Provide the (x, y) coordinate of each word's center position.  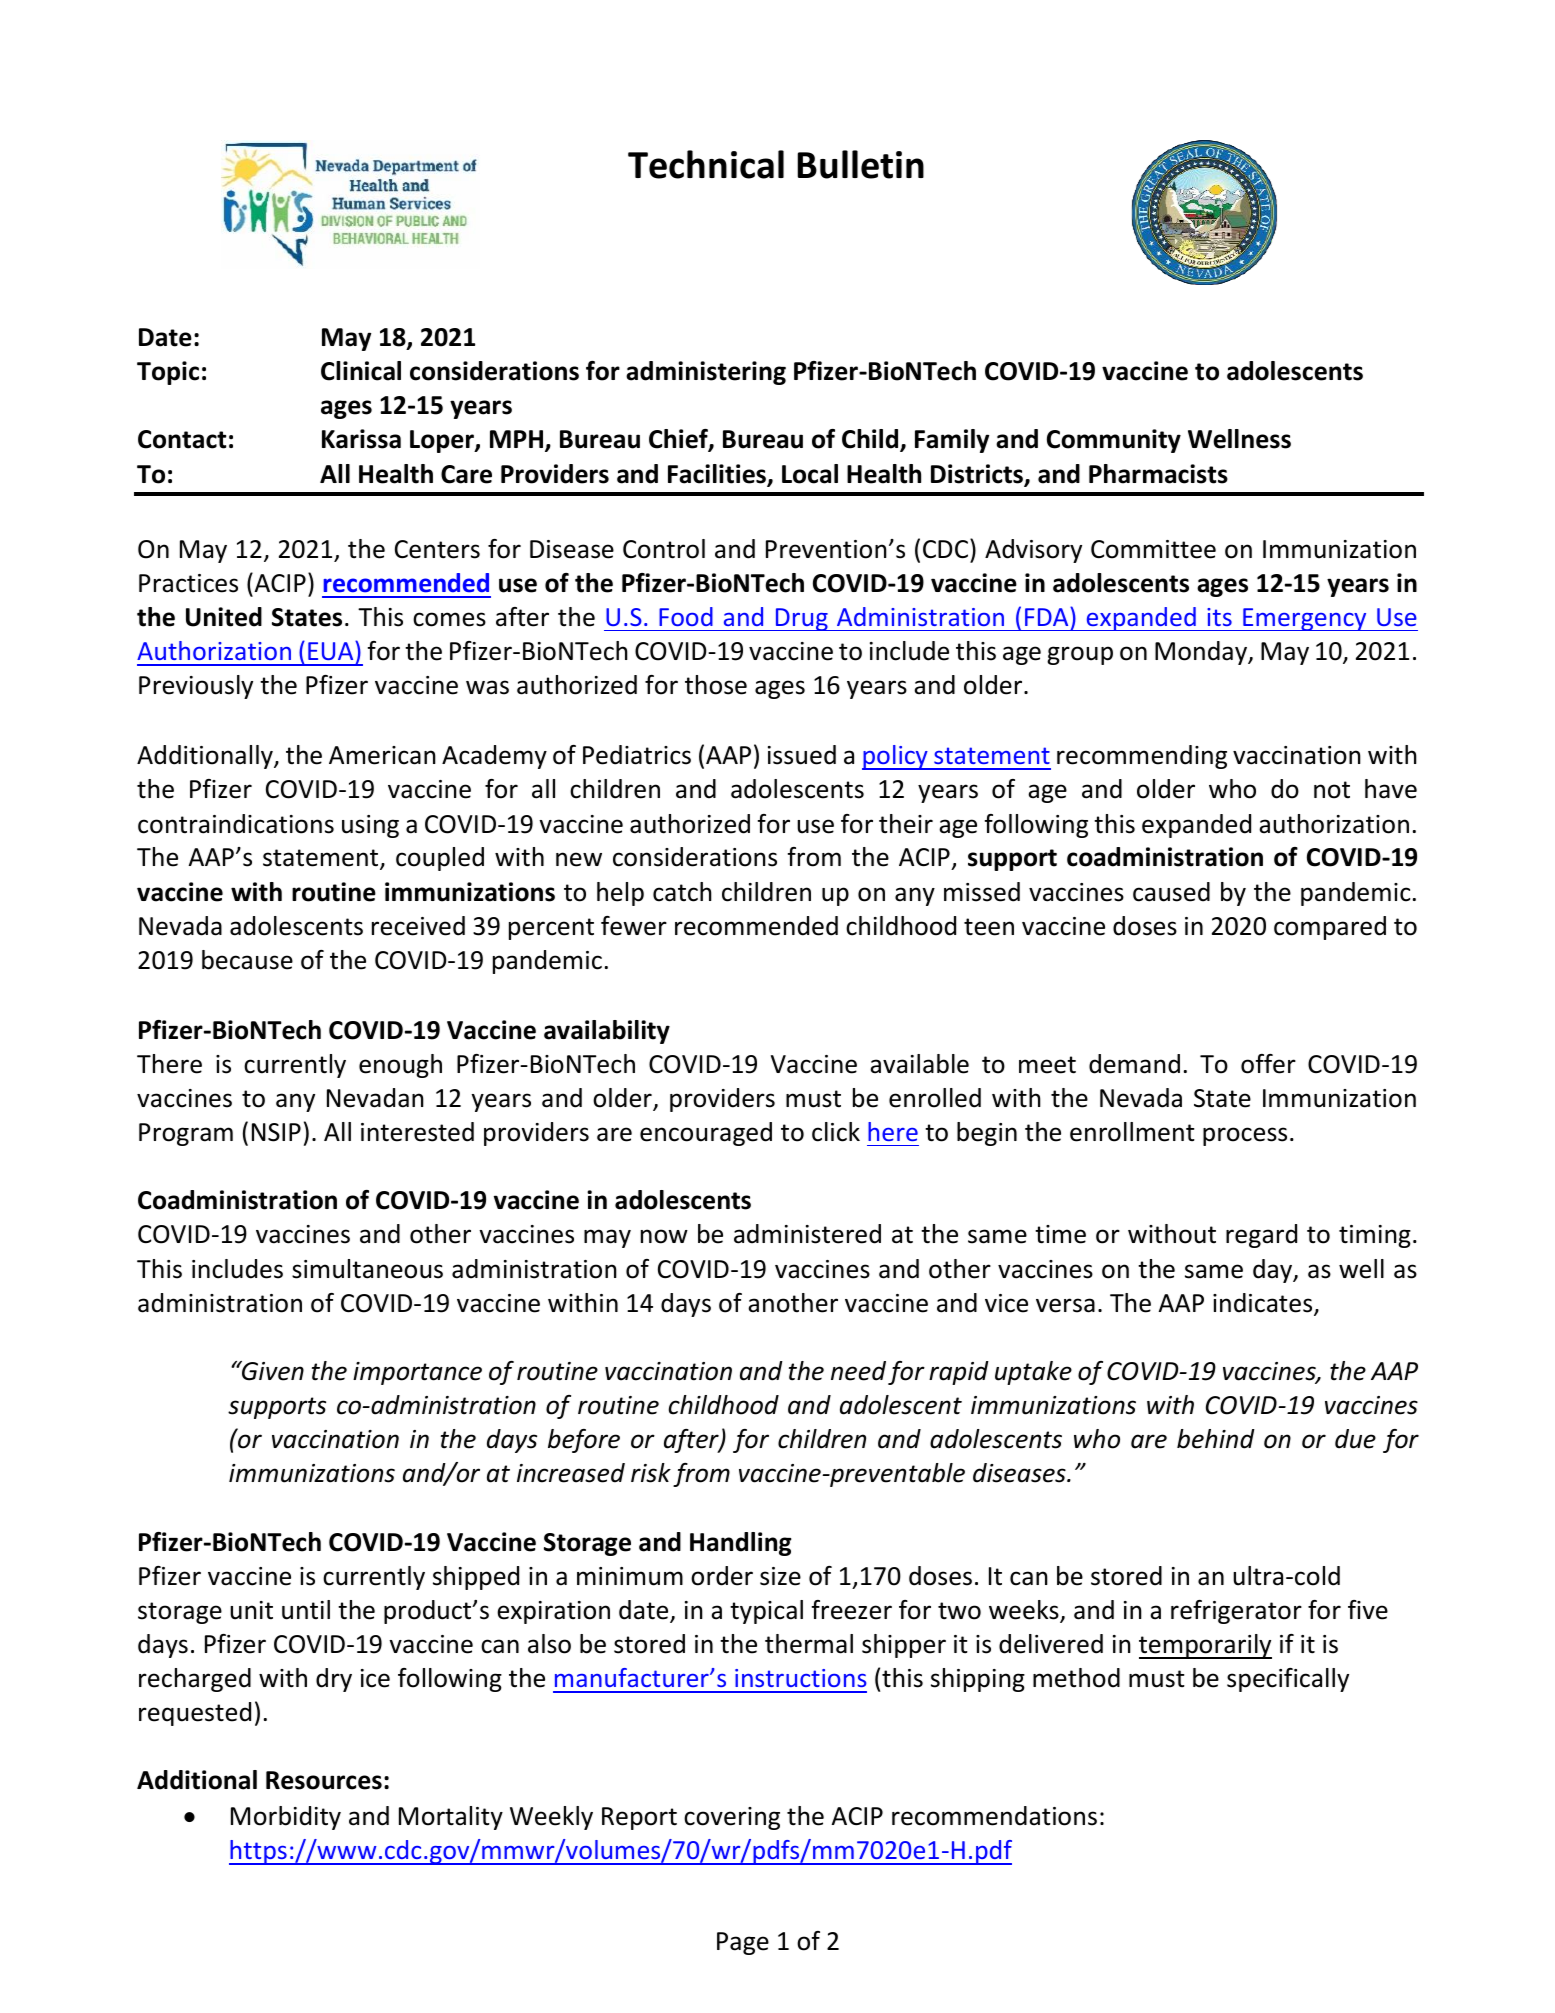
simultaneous (367, 1269)
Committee (1153, 549)
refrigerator (1236, 1612)
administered (807, 1234)
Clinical (361, 371)
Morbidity (286, 1818)
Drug (801, 619)
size (780, 1576)
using (370, 826)
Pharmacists (1158, 474)
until (306, 1610)
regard (1261, 1236)
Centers (437, 549)
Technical (706, 164)
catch (682, 892)
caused (1171, 892)
